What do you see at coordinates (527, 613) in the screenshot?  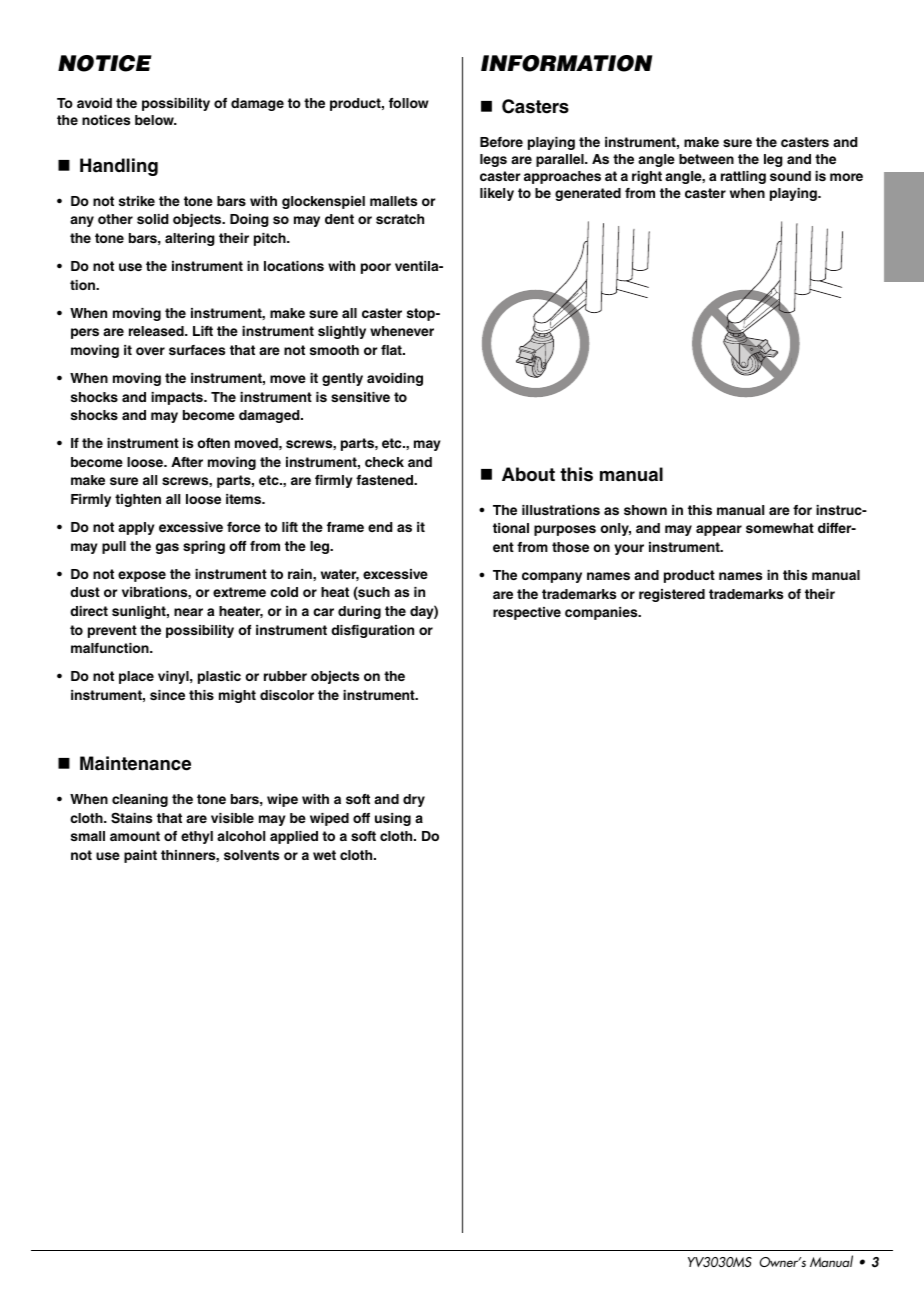 I see `respective` at bounding box center [527, 613].
